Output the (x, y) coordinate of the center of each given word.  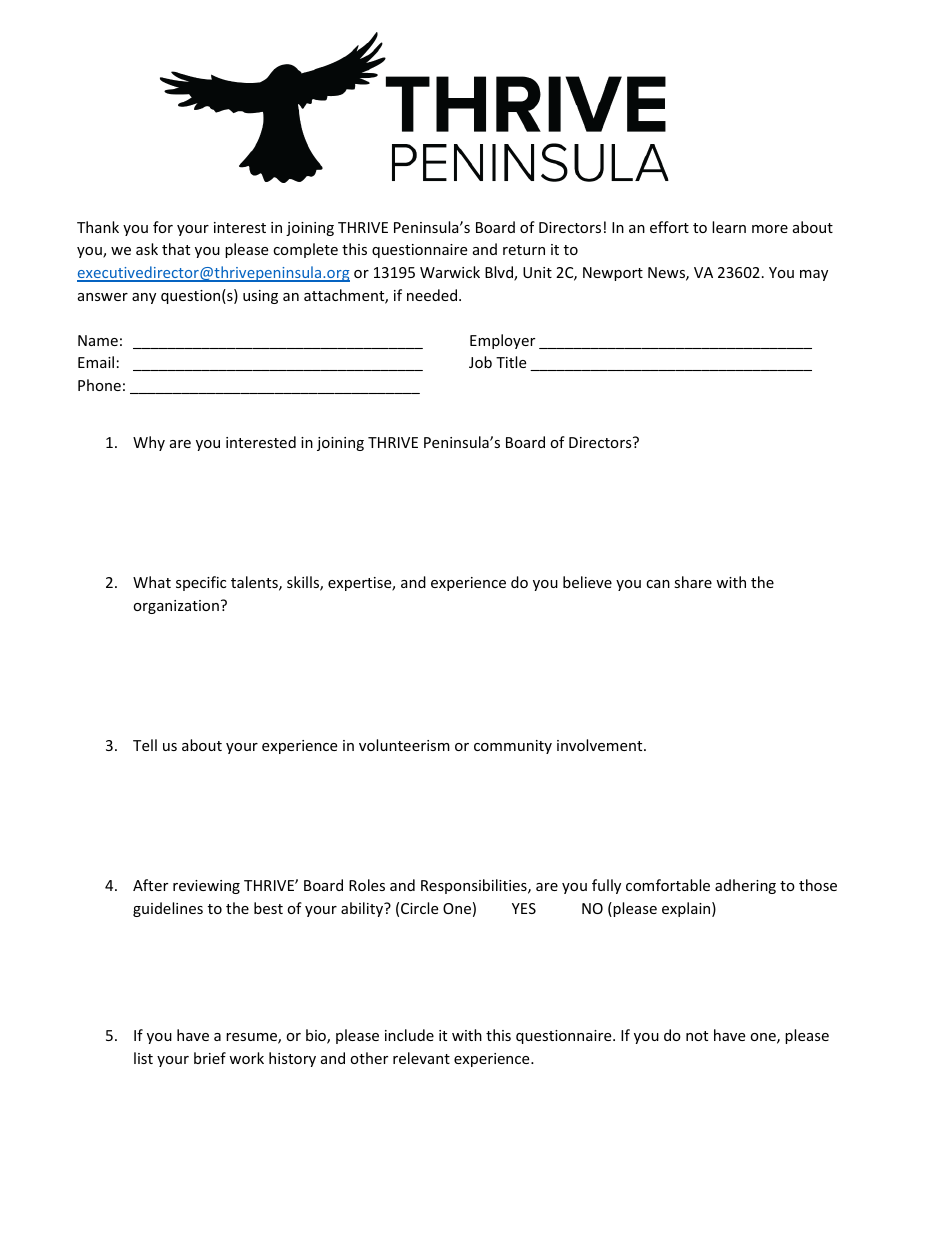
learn (729, 227)
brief (210, 1058)
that (176, 249)
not (697, 1036)
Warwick (450, 272)
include (409, 1035)
